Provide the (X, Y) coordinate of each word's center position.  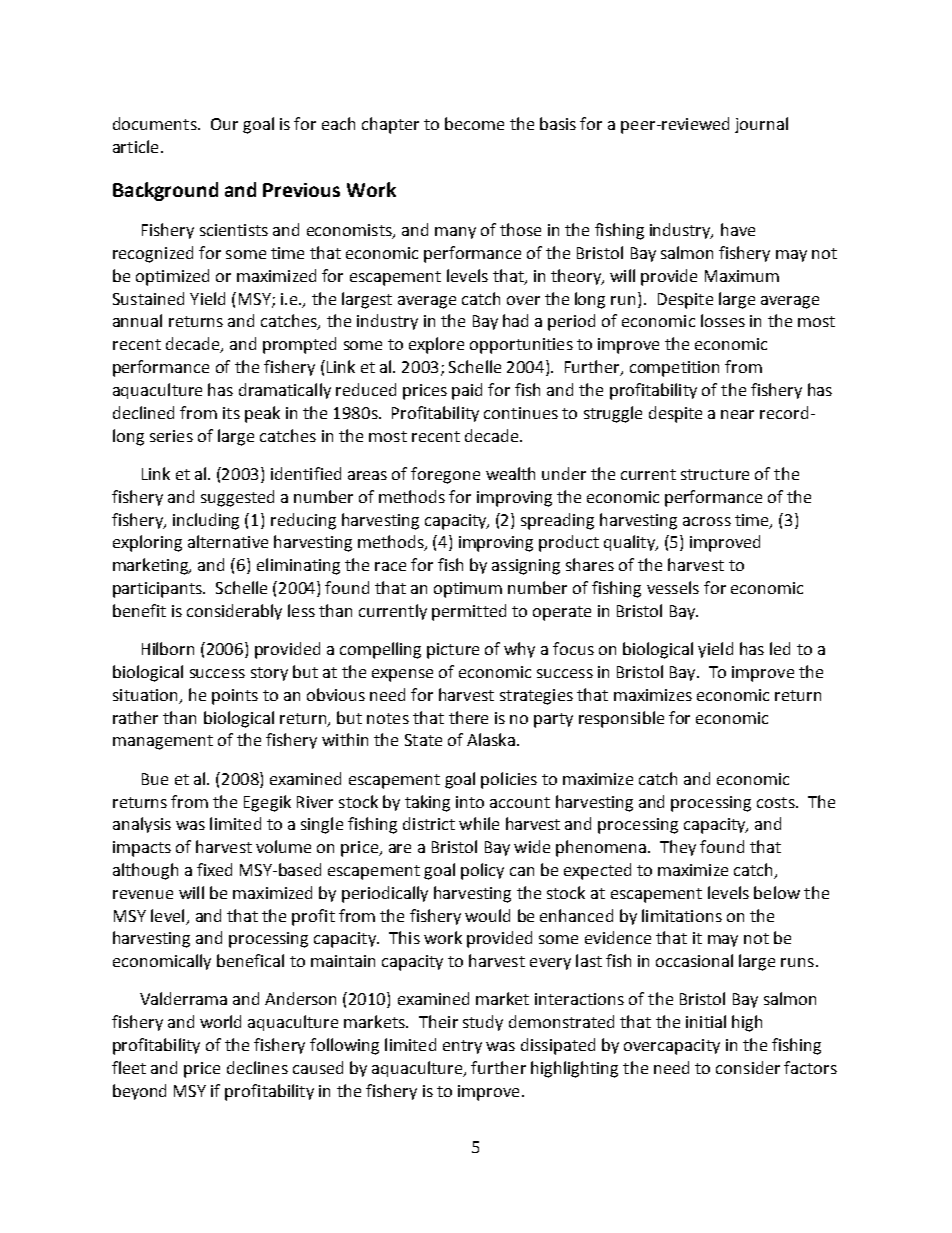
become (474, 123)
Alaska (491, 739)
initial (706, 1021)
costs (777, 802)
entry (462, 1047)
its (231, 413)
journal (761, 125)
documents (156, 123)
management (163, 742)
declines (257, 1067)
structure (715, 474)
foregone (445, 475)
